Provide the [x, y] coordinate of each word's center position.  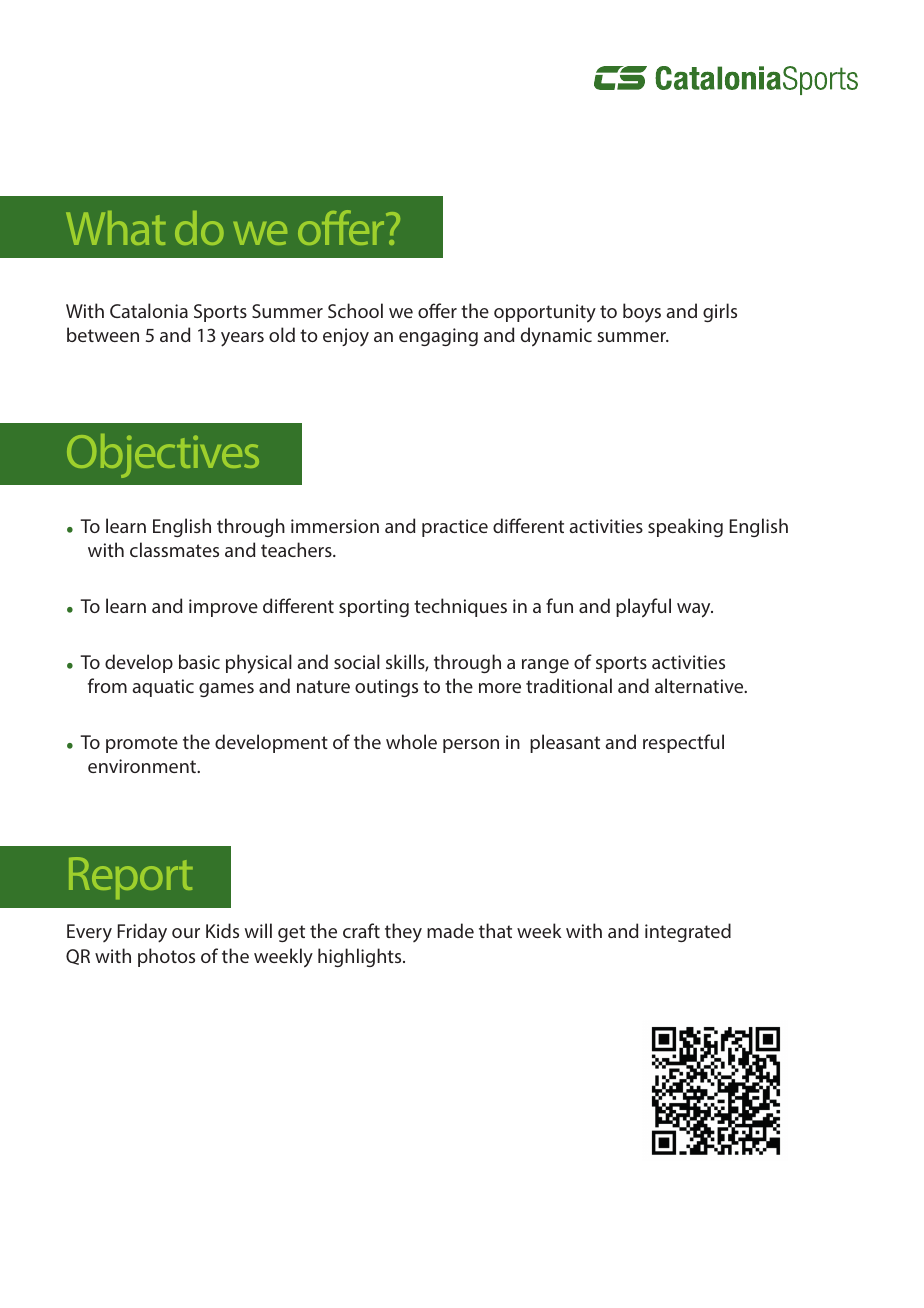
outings [386, 688]
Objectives [163, 456]
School [355, 310]
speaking [685, 527]
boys [642, 312]
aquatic [163, 688]
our [186, 933]
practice [455, 528]
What [116, 228]
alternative [700, 685]
